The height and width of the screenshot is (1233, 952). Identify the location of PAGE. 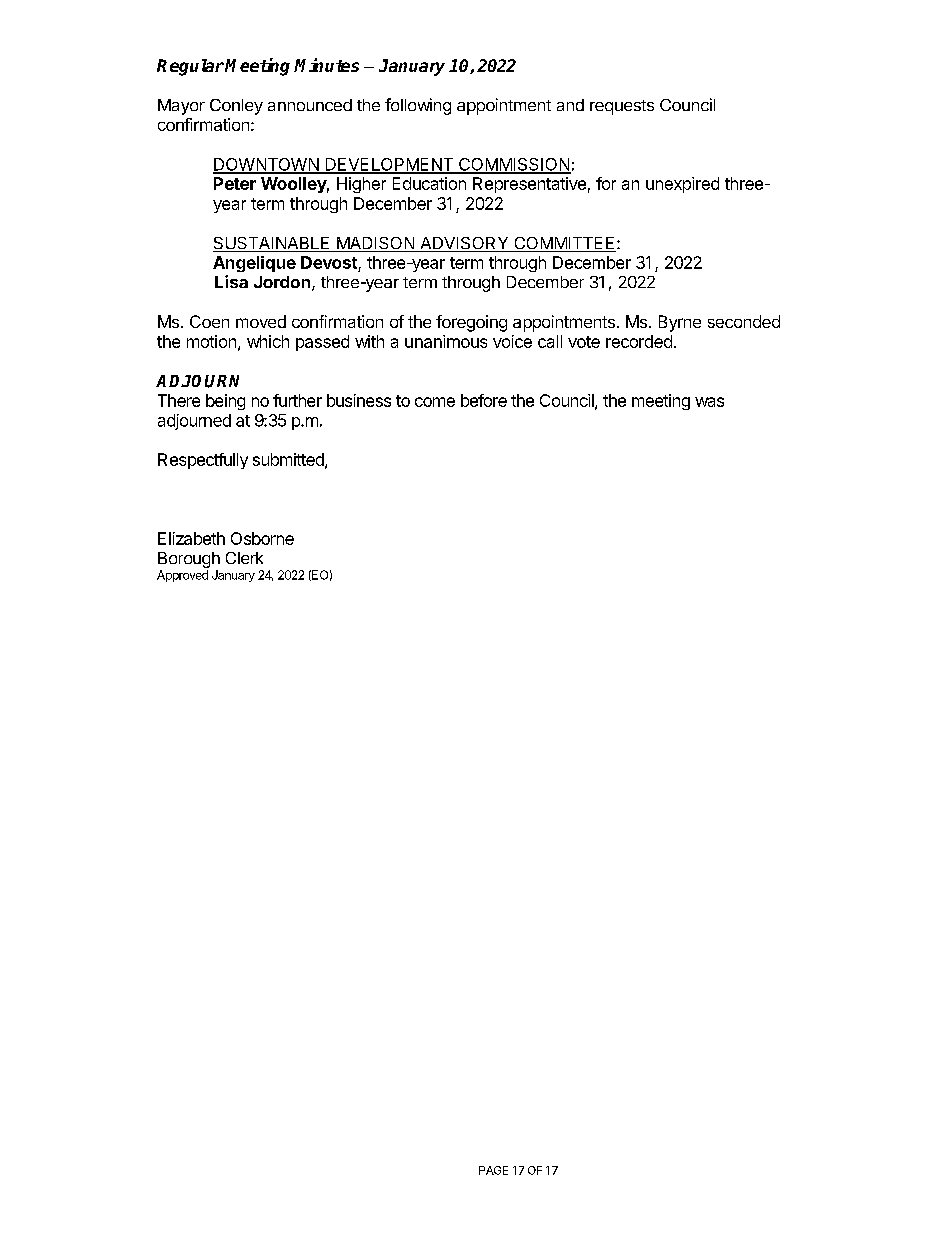
(493, 1170).
